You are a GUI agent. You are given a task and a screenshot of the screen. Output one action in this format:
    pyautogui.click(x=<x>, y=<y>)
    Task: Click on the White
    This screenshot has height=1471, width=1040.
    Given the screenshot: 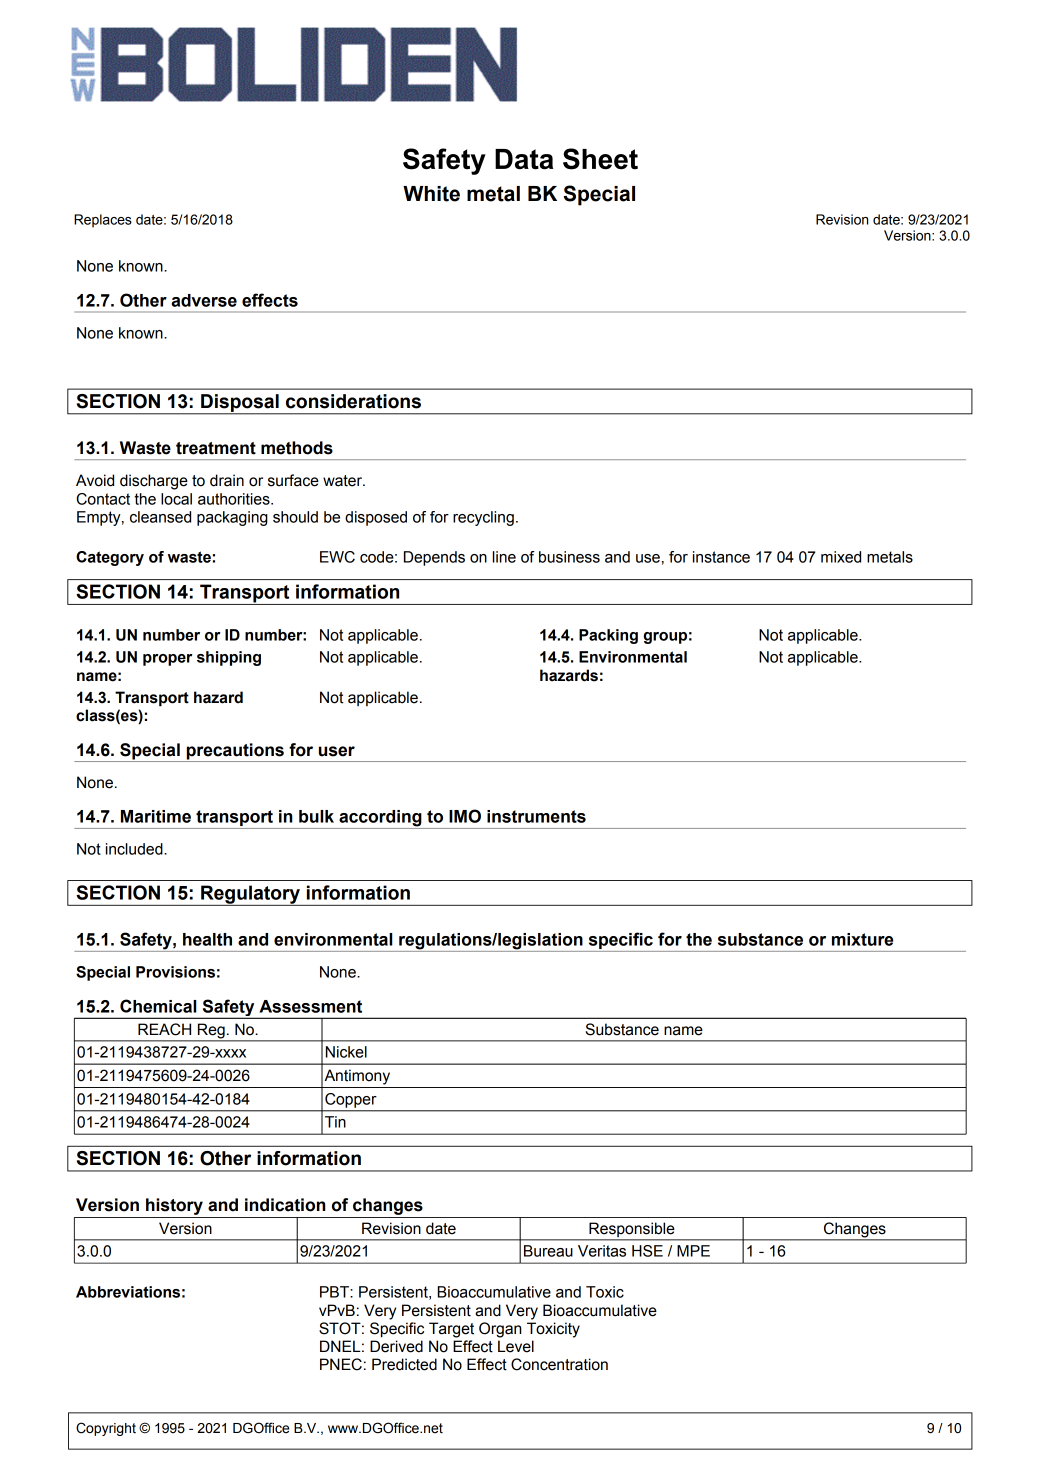 What is the action you would take?
    pyautogui.click(x=431, y=194)
